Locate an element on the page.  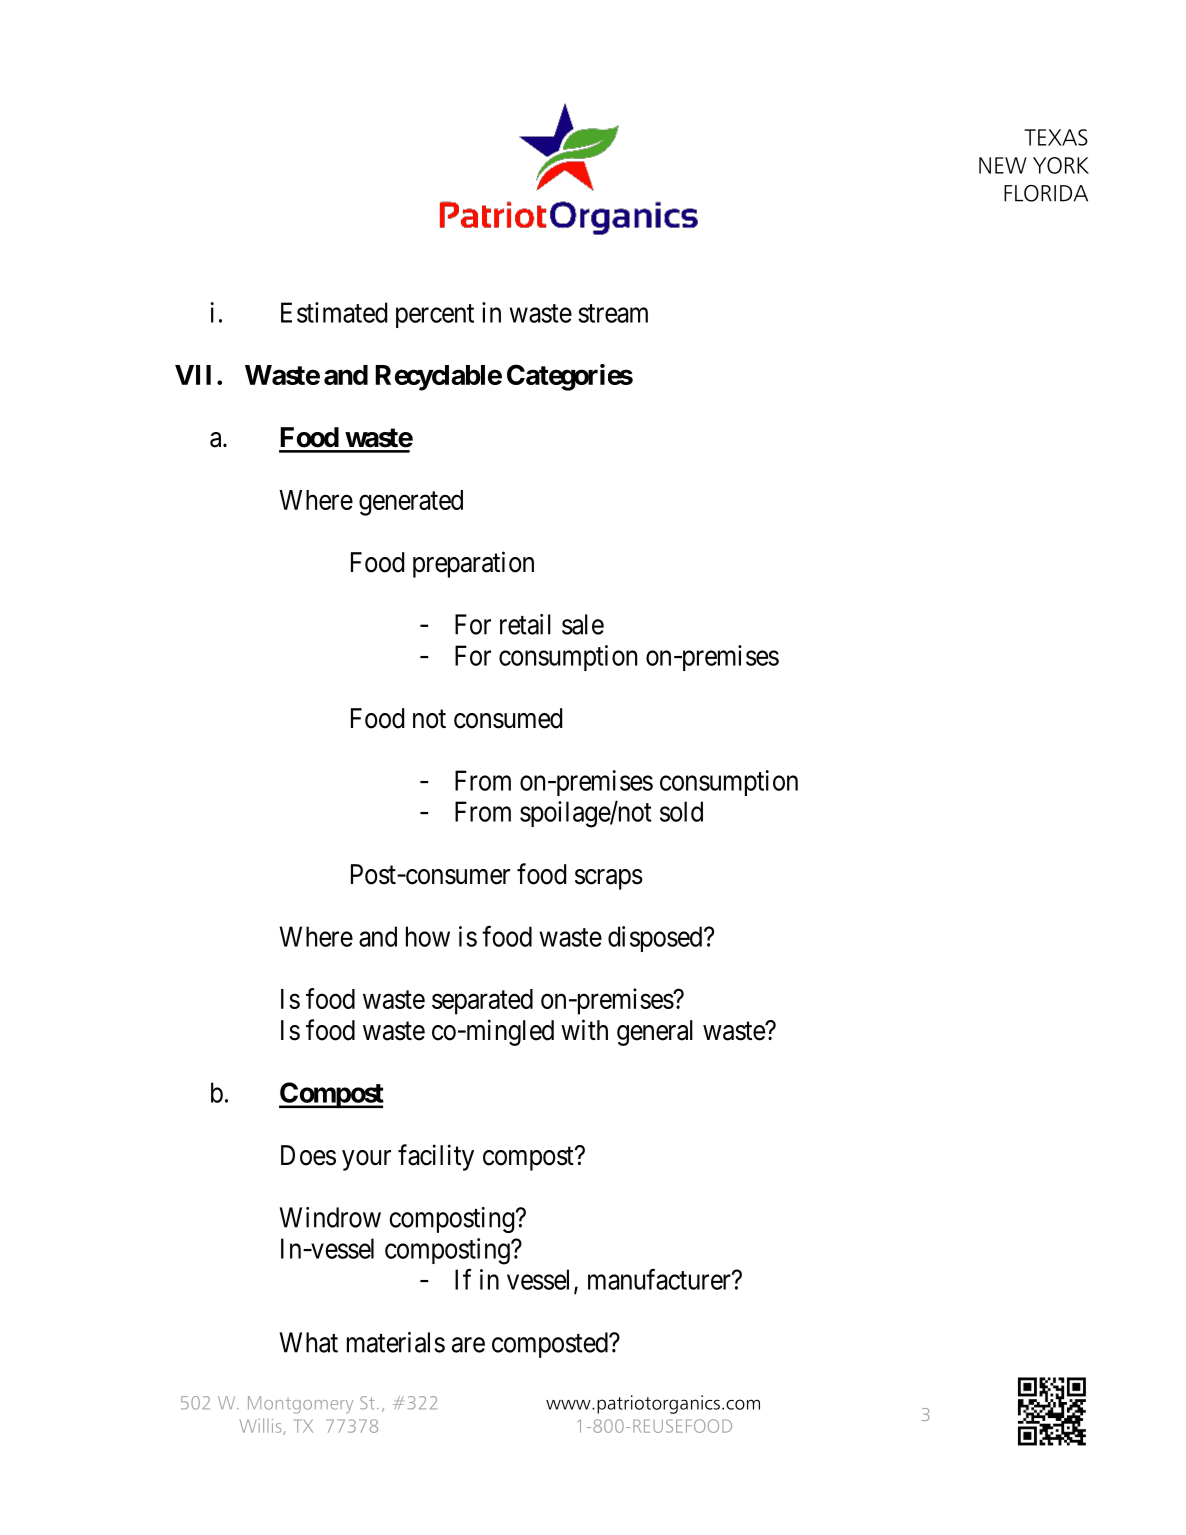
sold is located at coordinates (681, 811).
